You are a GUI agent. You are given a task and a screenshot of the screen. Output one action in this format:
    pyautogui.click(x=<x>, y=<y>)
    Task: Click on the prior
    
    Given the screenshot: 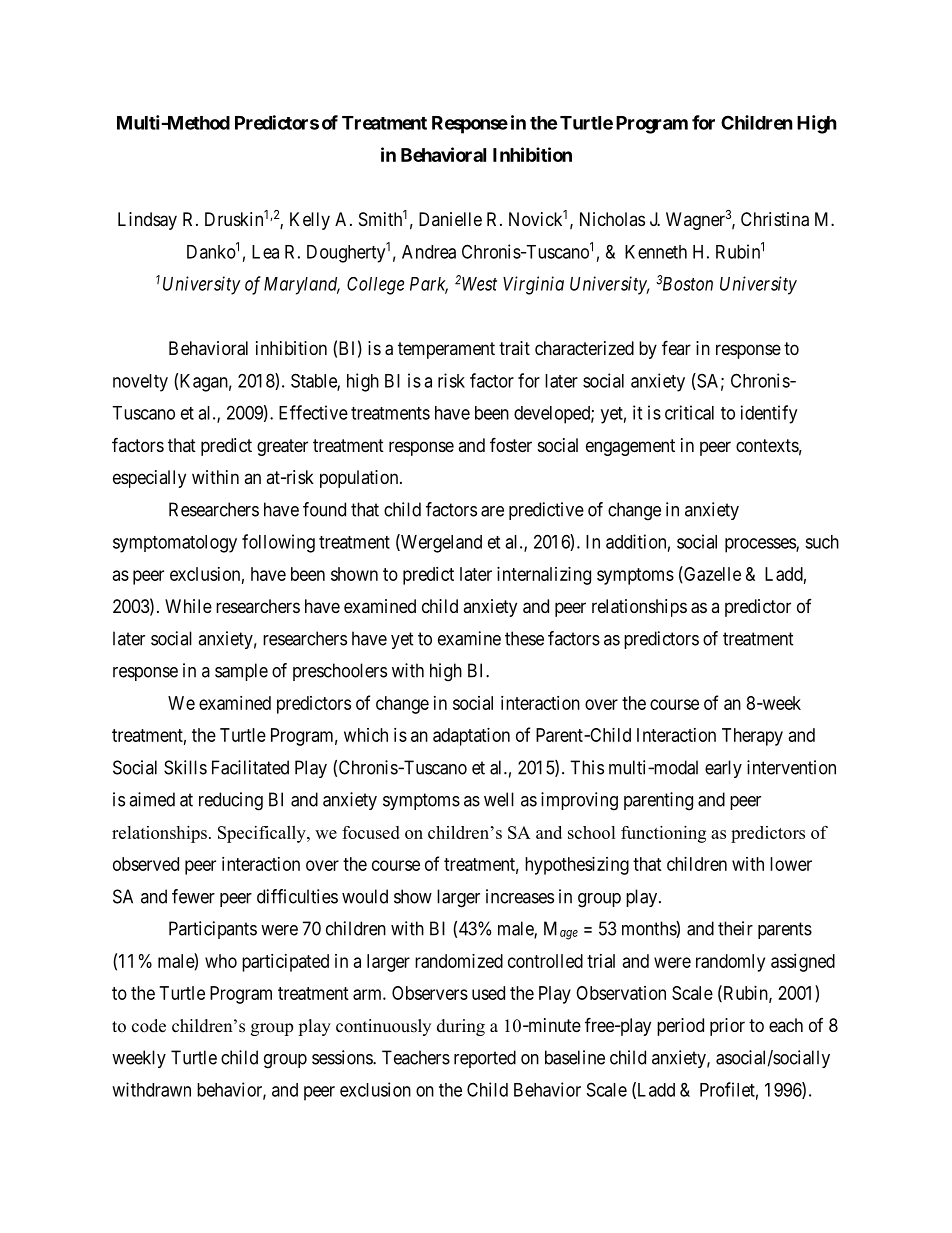 What is the action you would take?
    pyautogui.click(x=727, y=1027)
